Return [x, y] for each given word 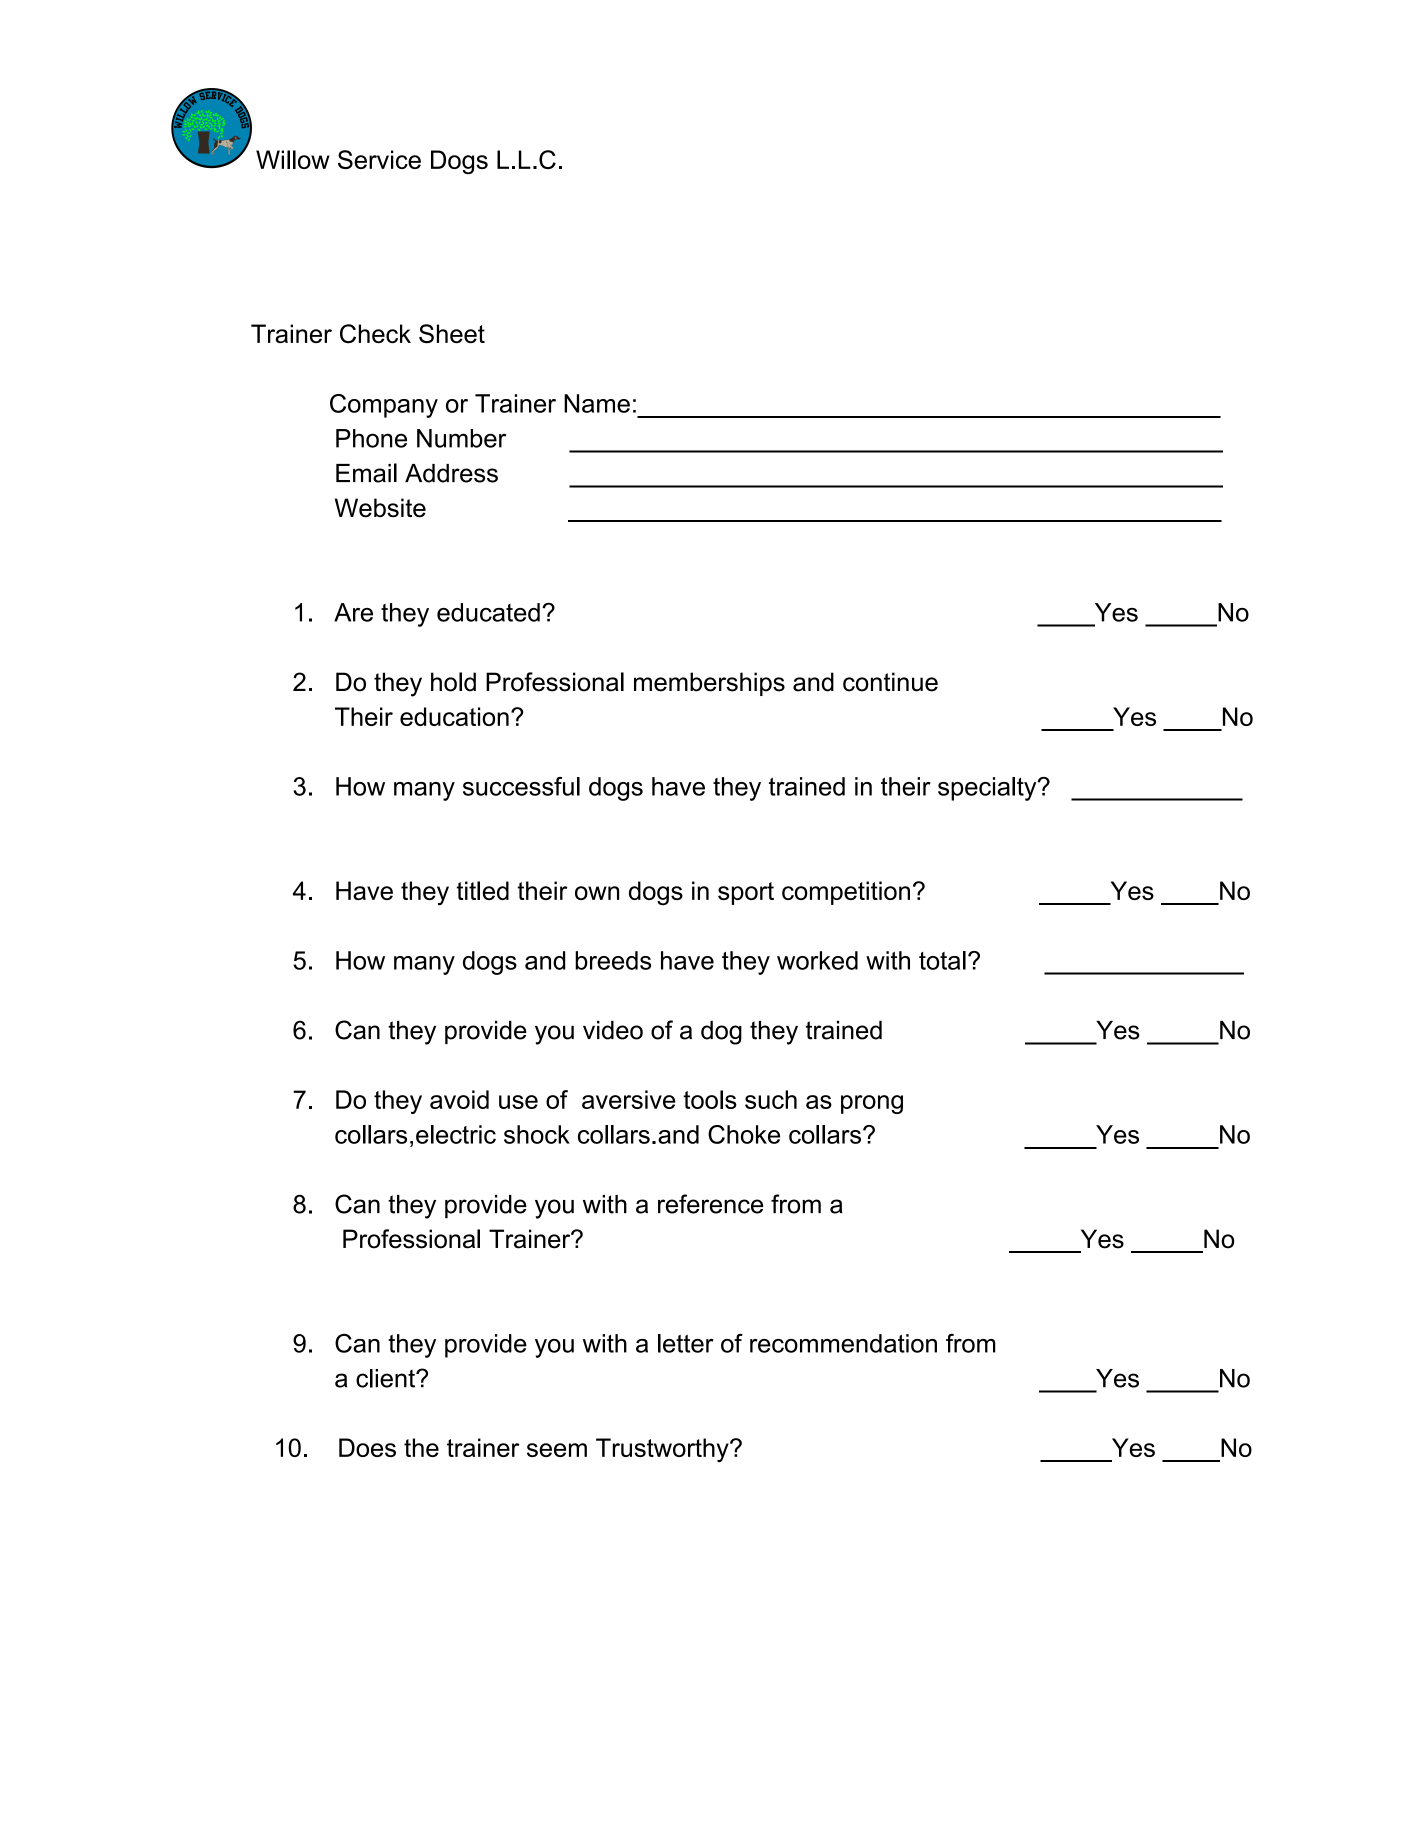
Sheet [452, 333]
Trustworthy [663, 1450]
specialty [988, 789]
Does [367, 1447]
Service [379, 159]
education [454, 716]
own [597, 893]
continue [890, 682]
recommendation [843, 1343]
